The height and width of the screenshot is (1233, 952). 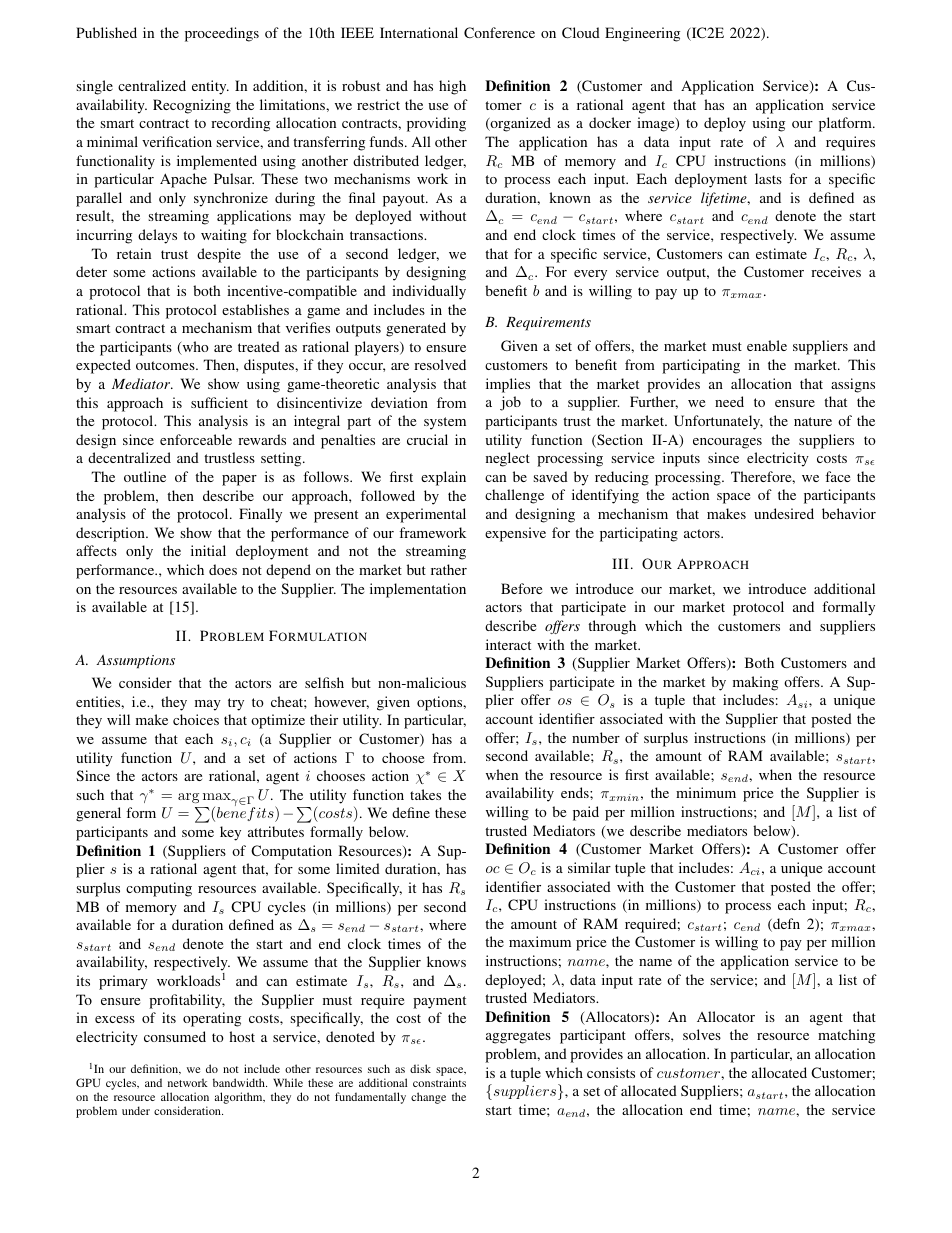 I want to click on consumed, so click(x=175, y=1036).
